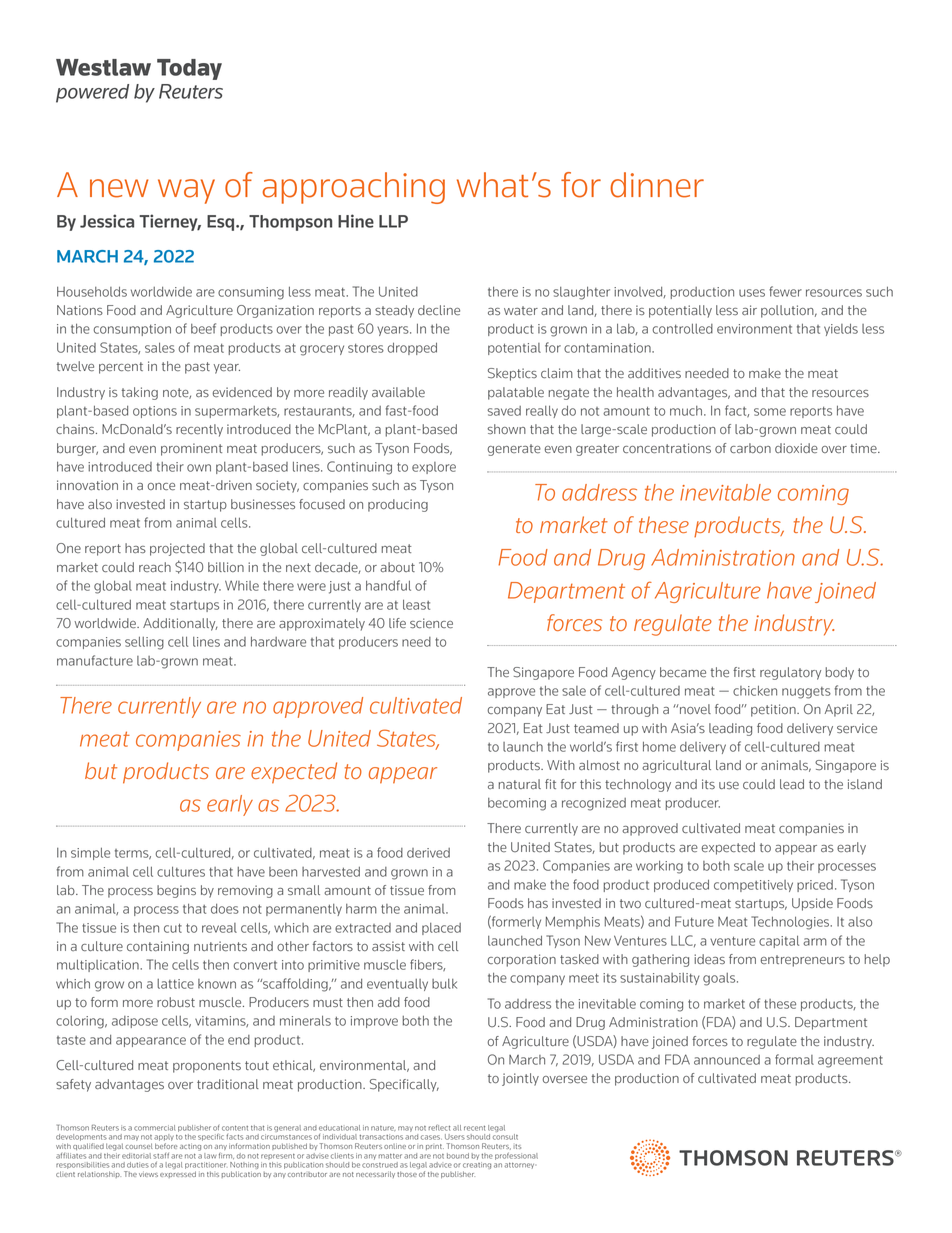 The width and height of the screenshot is (952, 1233). Describe the element at coordinates (753, 886) in the screenshot. I see `competitively` at that location.
